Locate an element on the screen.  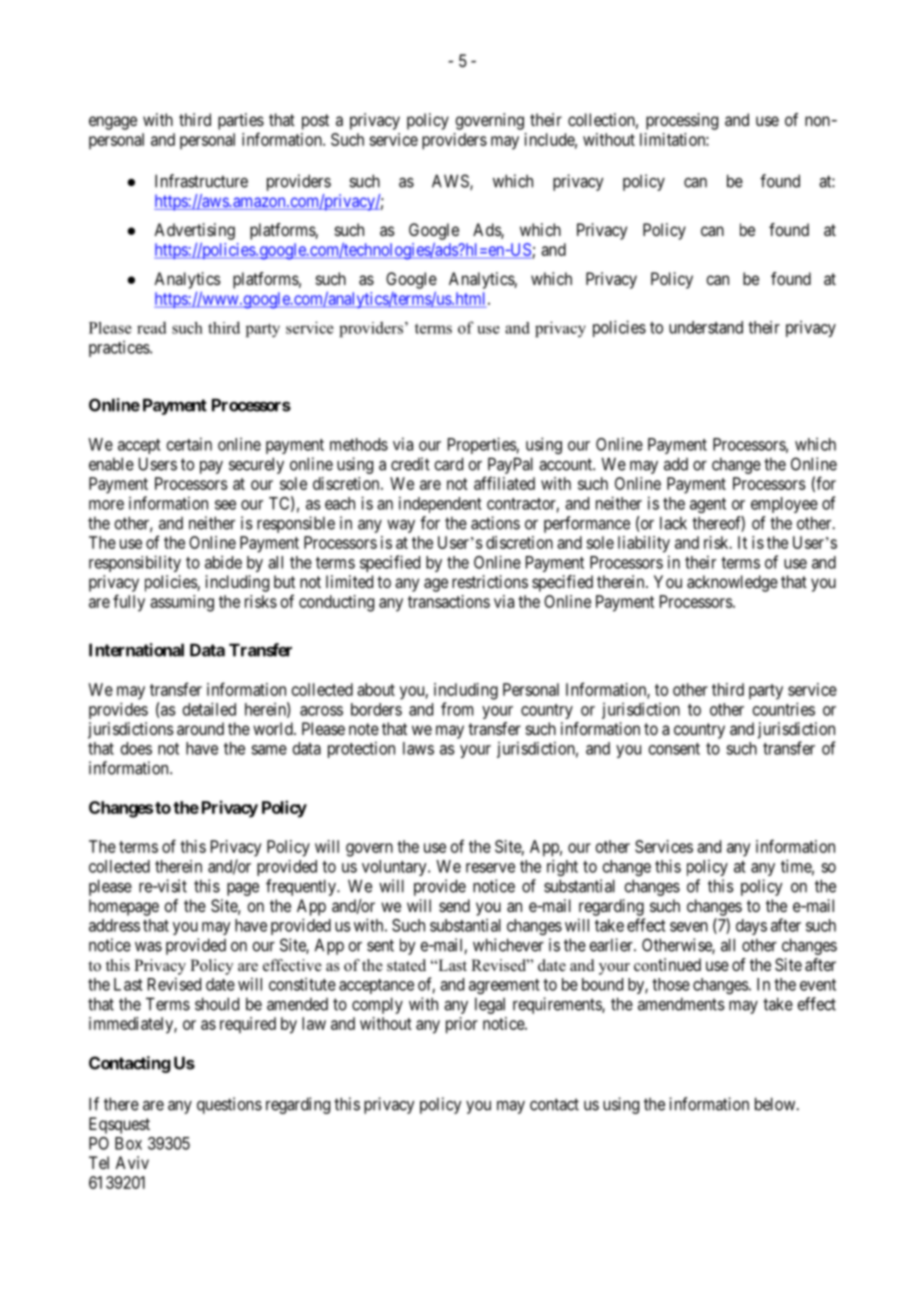
Infrastructure is located at coordinates (201, 181).
